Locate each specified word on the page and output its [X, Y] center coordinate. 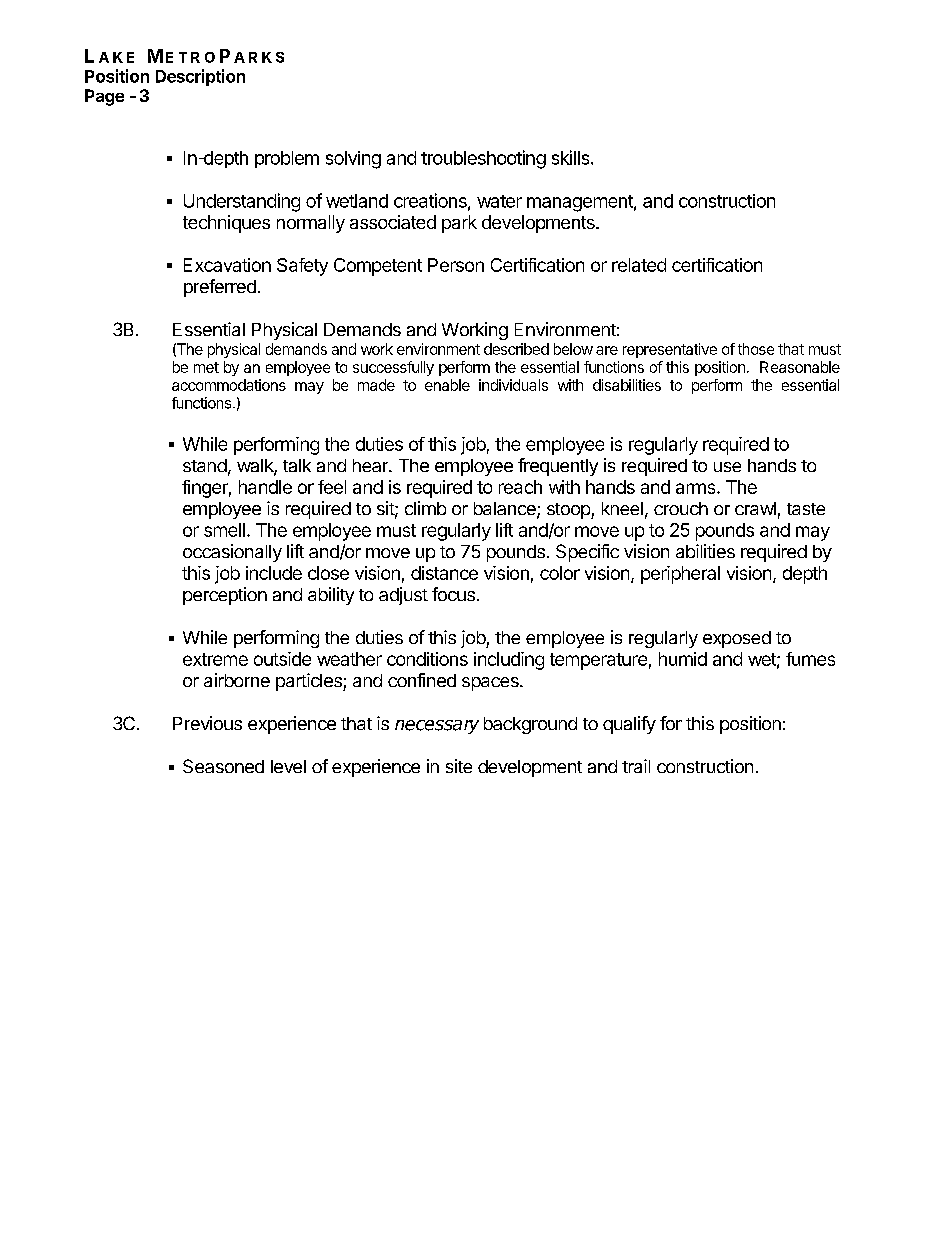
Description [200, 77]
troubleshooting [483, 159]
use [727, 467]
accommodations [229, 385]
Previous [207, 723]
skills [572, 157]
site [459, 766]
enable [447, 385]
